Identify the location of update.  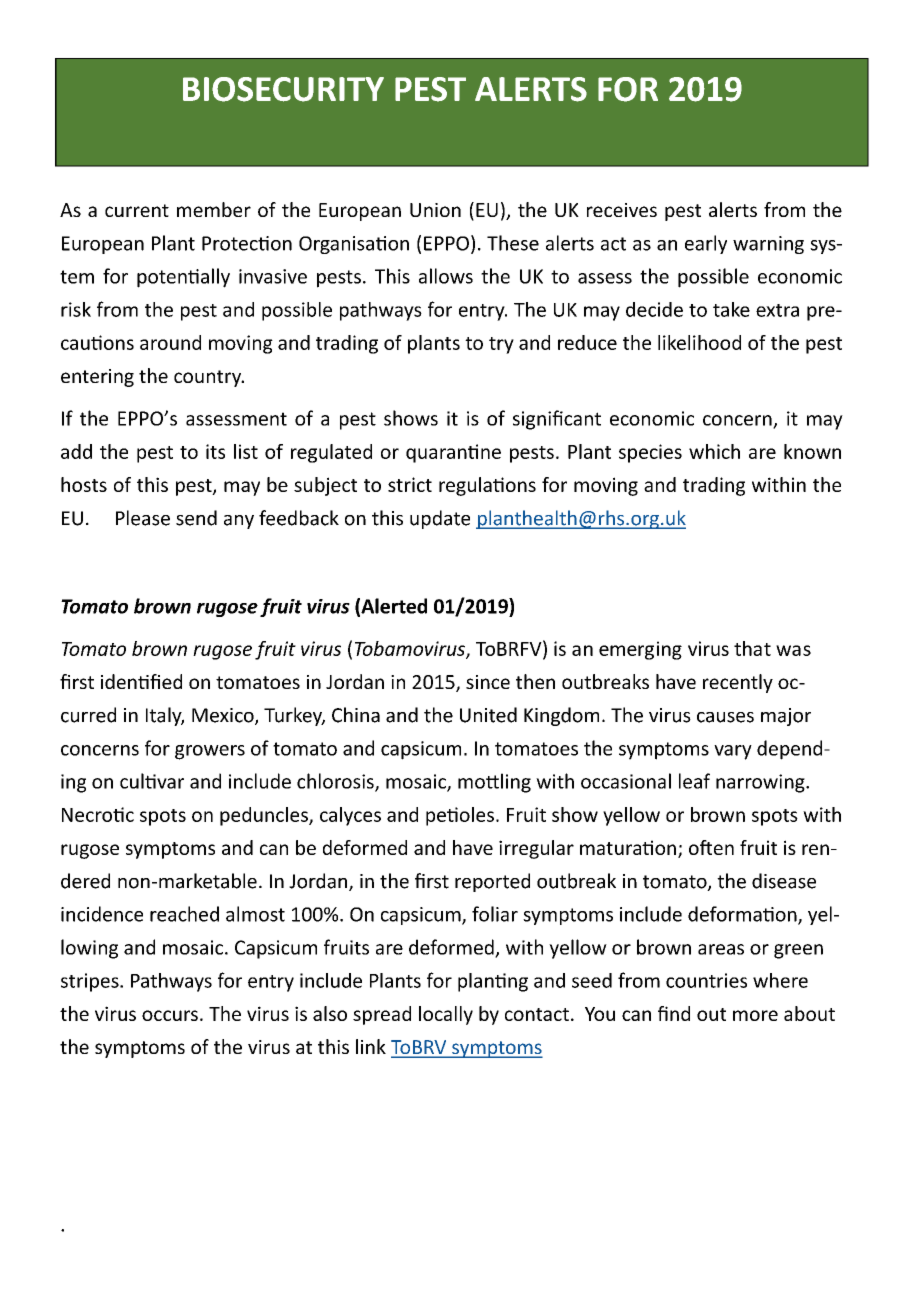
(440, 519).
